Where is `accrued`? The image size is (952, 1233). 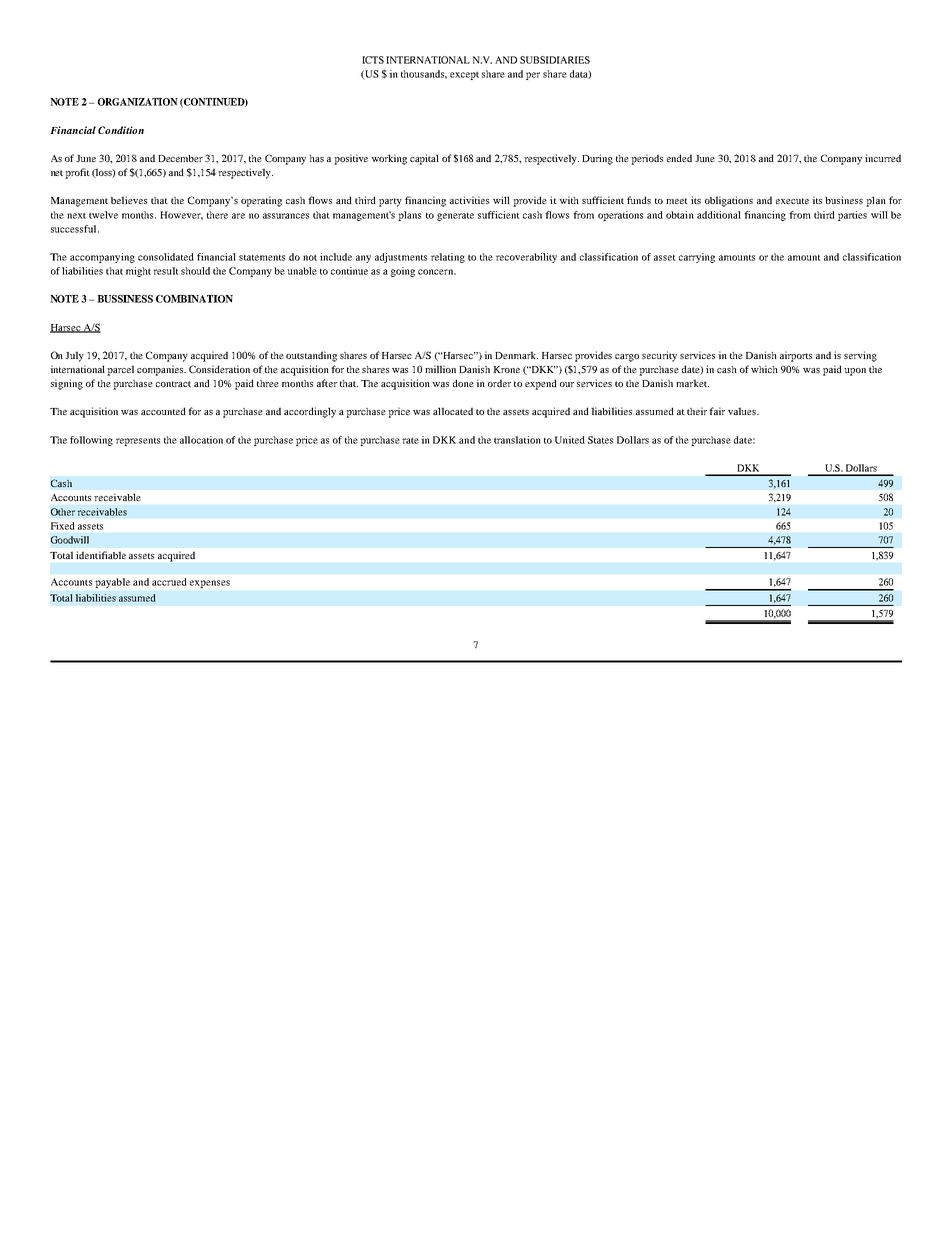 accrued is located at coordinates (169, 582).
